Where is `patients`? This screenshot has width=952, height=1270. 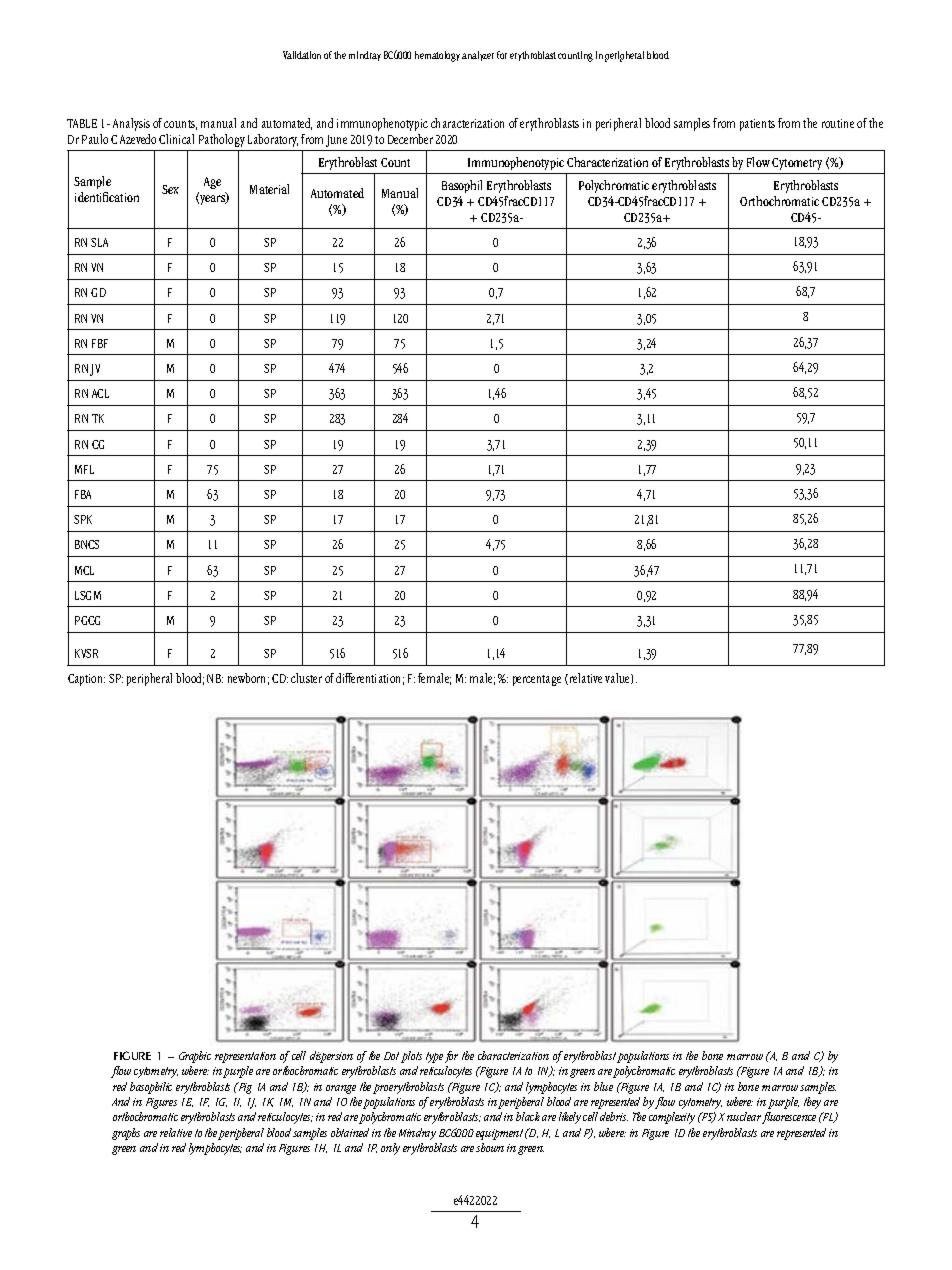
patients is located at coordinates (757, 125).
